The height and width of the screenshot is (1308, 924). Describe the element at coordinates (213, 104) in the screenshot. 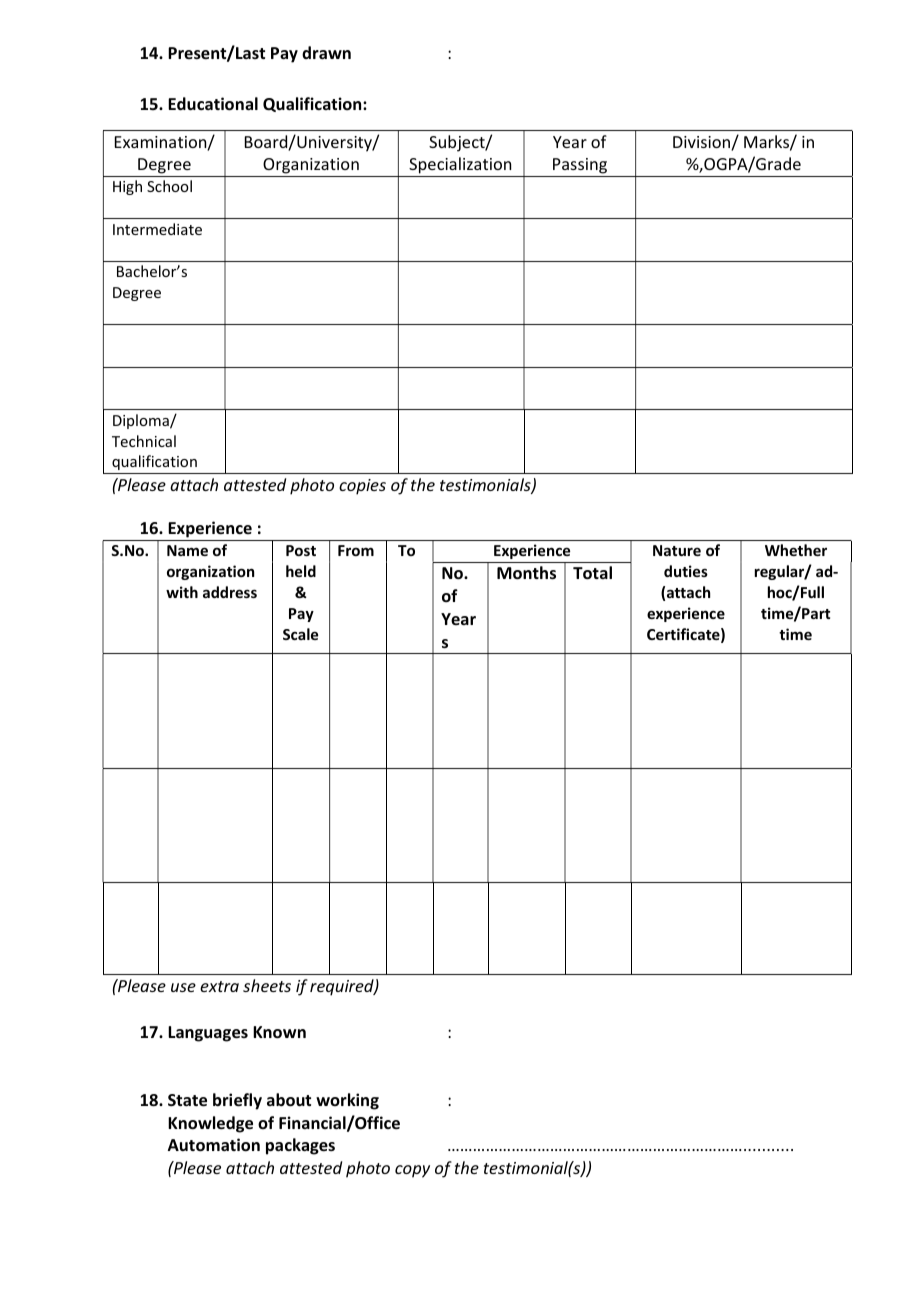

I see `Educational` at that location.
